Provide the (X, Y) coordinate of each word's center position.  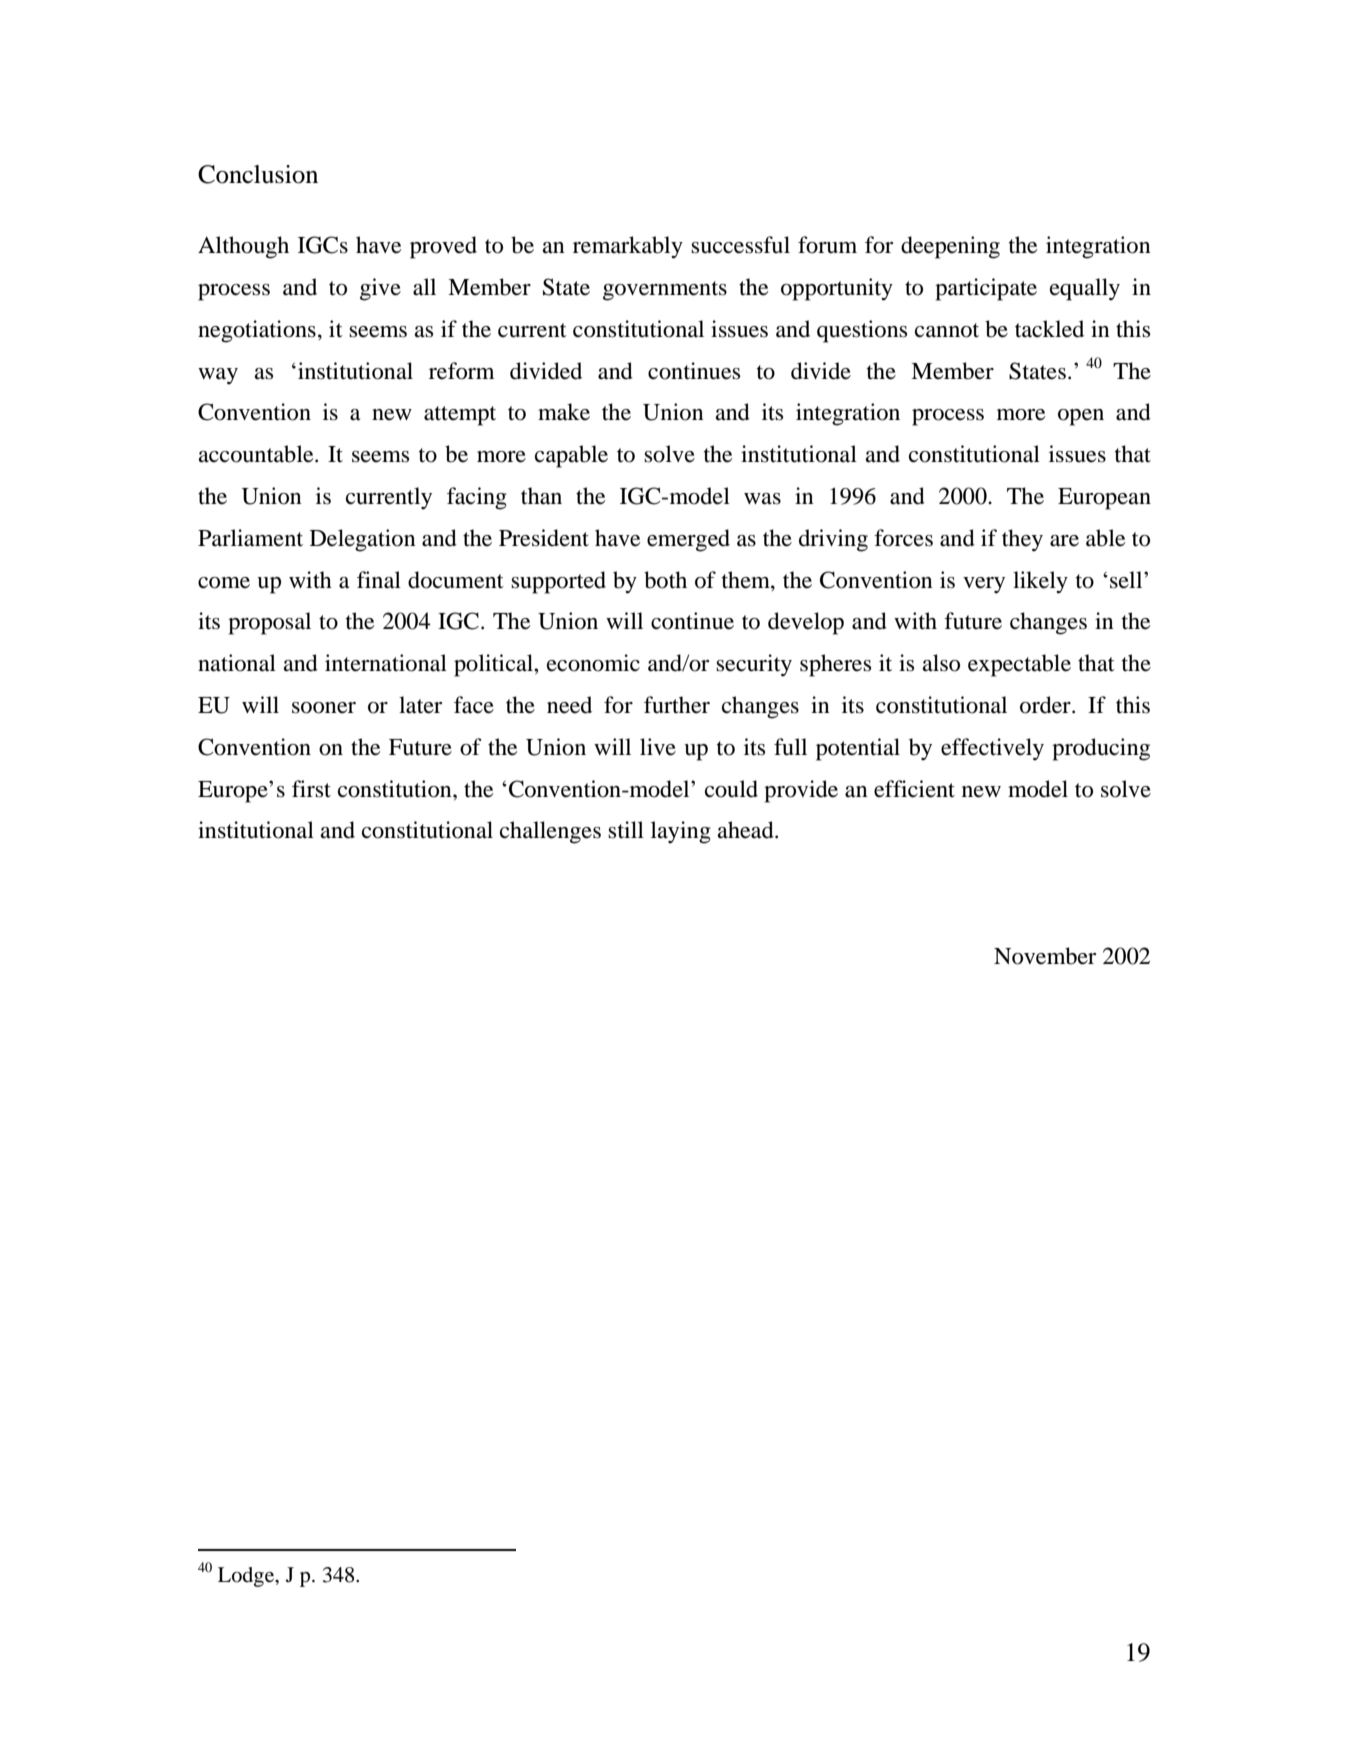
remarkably (628, 247)
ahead (746, 830)
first (311, 789)
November (1045, 956)
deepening (950, 247)
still (626, 830)
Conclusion (258, 174)
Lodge (247, 1577)
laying (681, 832)
